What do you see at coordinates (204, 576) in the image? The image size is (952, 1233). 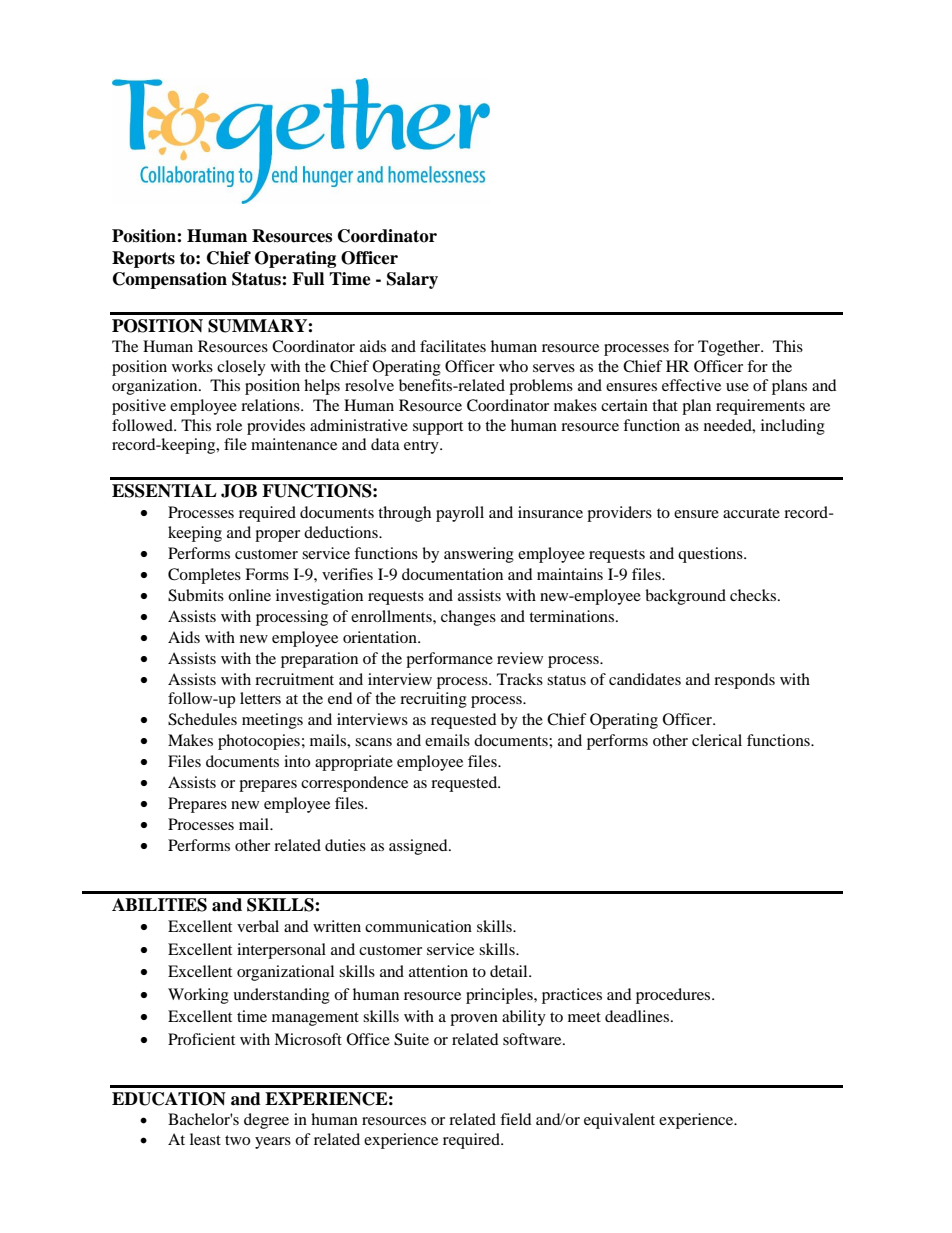 I see `Completes` at bounding box center [204, 576].
